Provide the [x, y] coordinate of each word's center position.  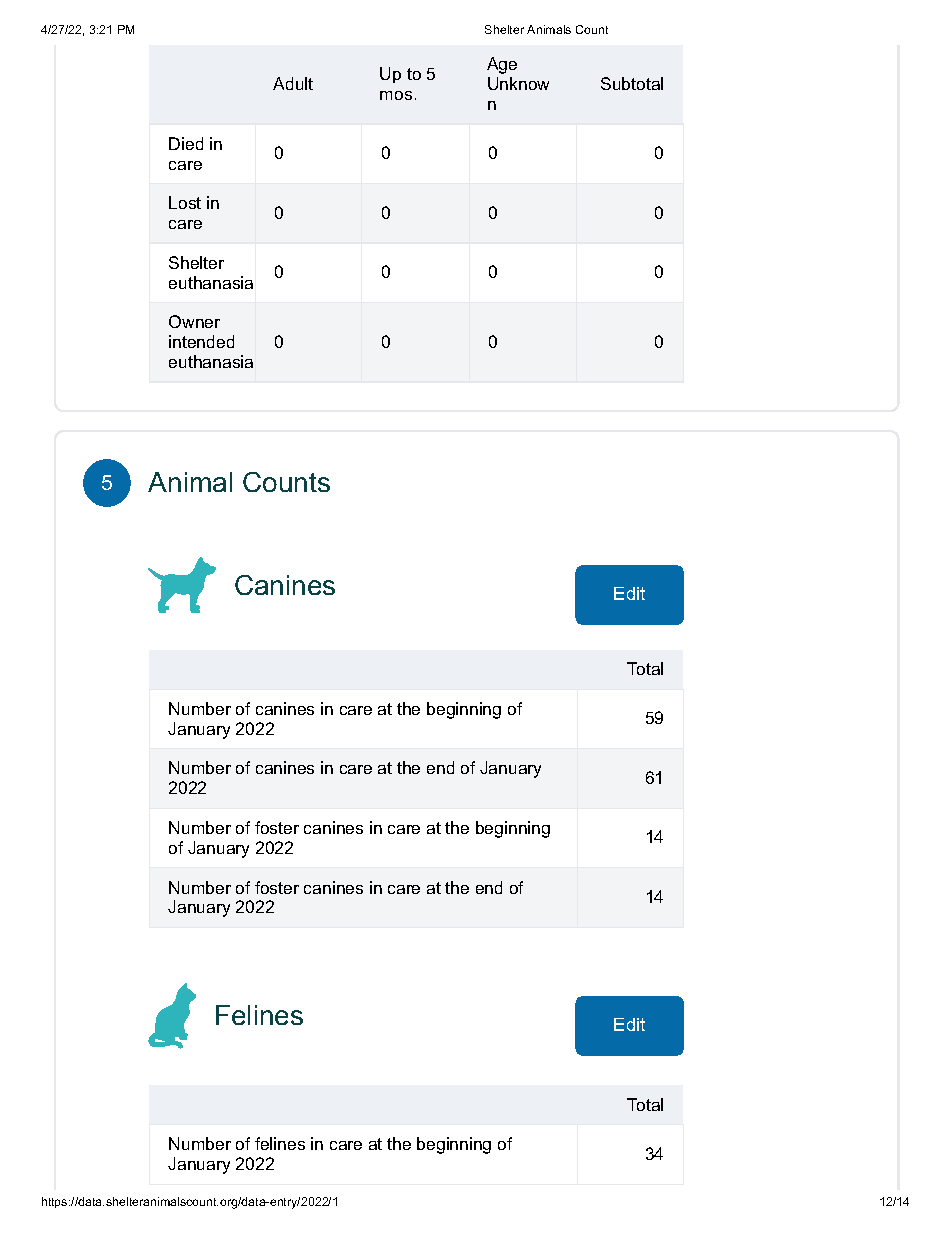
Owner [194, 321]
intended [201, 341]
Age [502, 65]
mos [396, 95]
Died [186, 143]
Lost [185, 202]
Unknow [518, 83]
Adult [293, 83]
